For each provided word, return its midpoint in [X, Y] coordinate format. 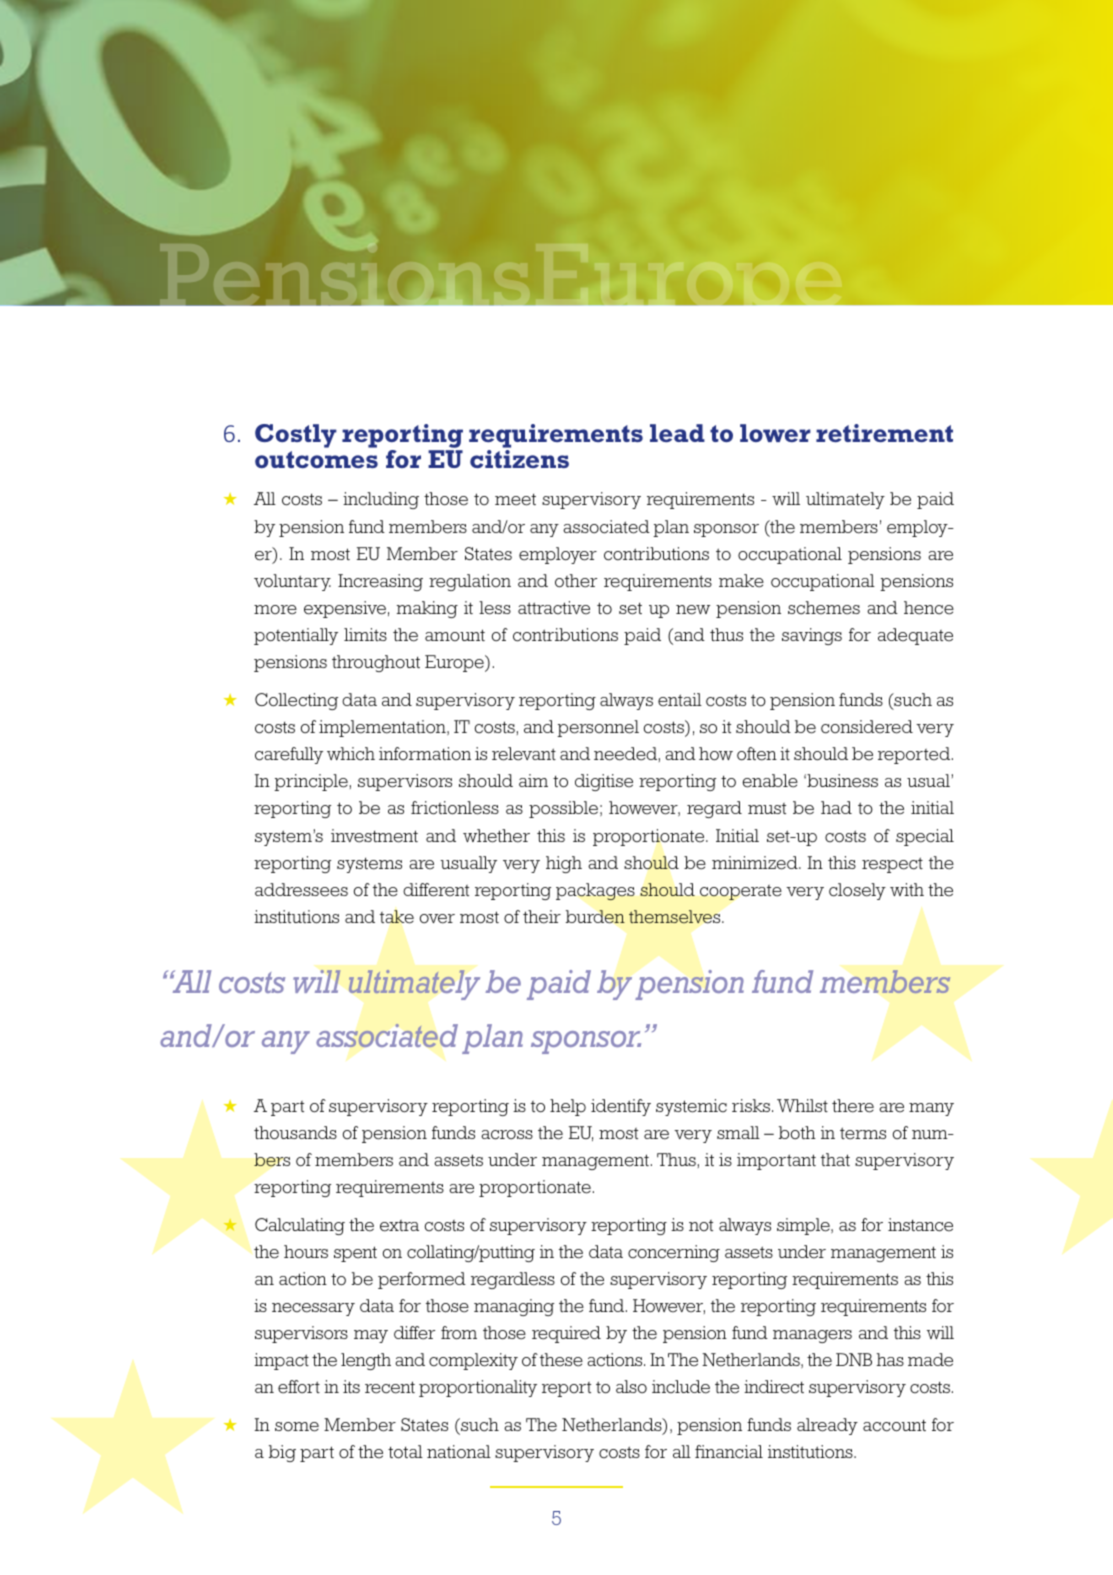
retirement [884, 433]
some [297, 1427]
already [827, 1426]
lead [677, 433]
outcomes [316, 459]
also [631, 1387]
